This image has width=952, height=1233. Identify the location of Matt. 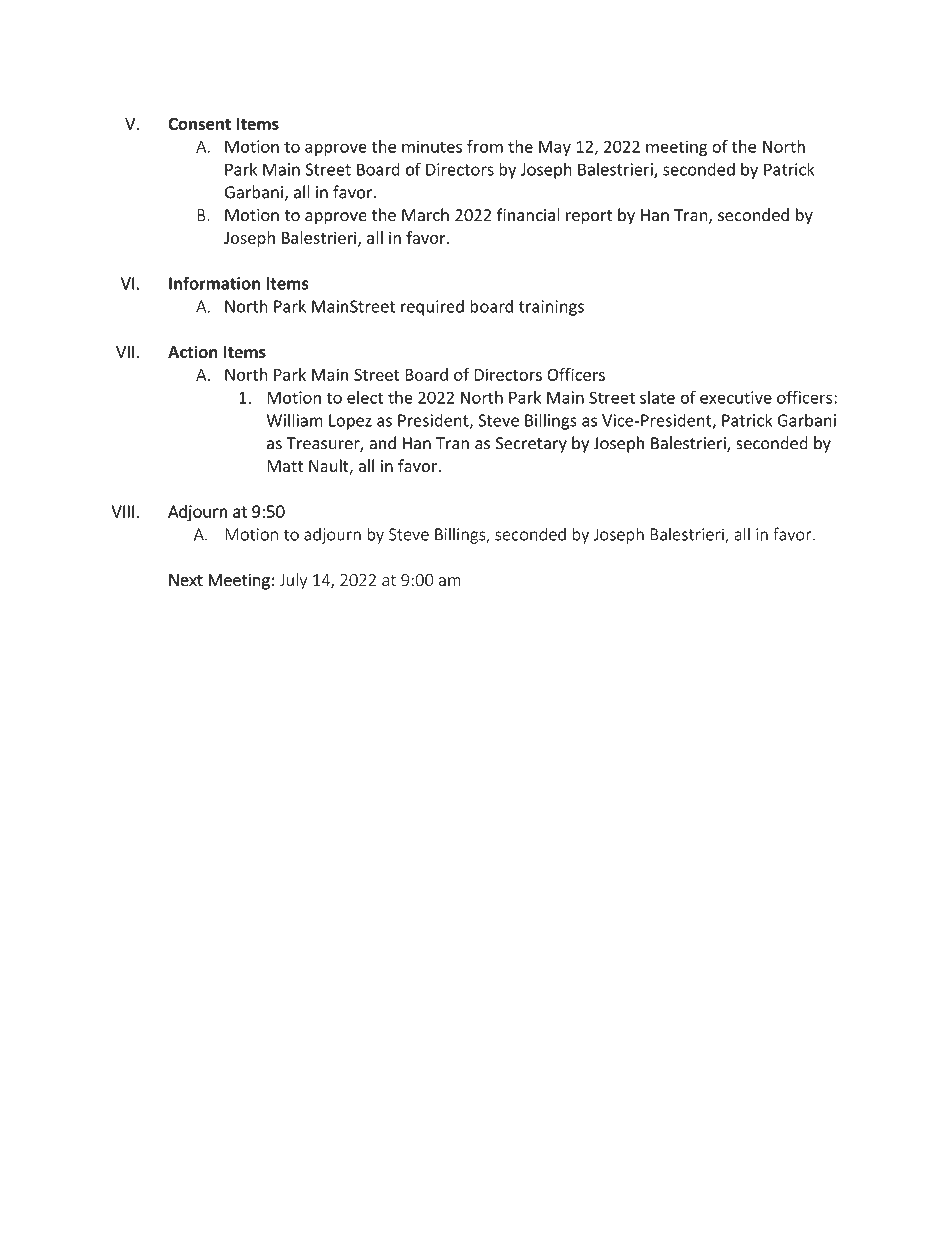
(285, 466).
